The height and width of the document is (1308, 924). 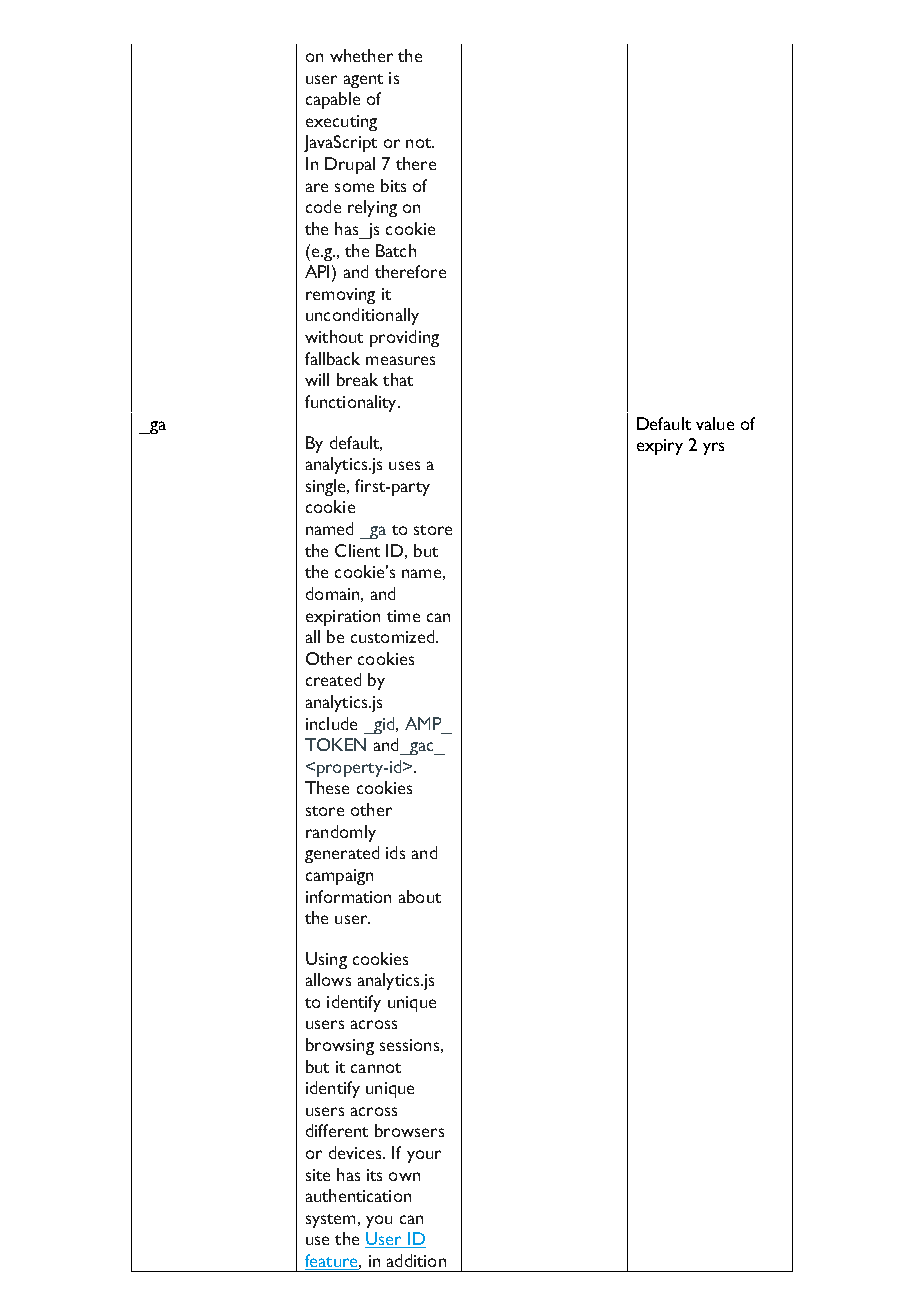 What do you see at coordinates (660, 447) in the document?
I see `expiry` at bounding box center [660, 447].
